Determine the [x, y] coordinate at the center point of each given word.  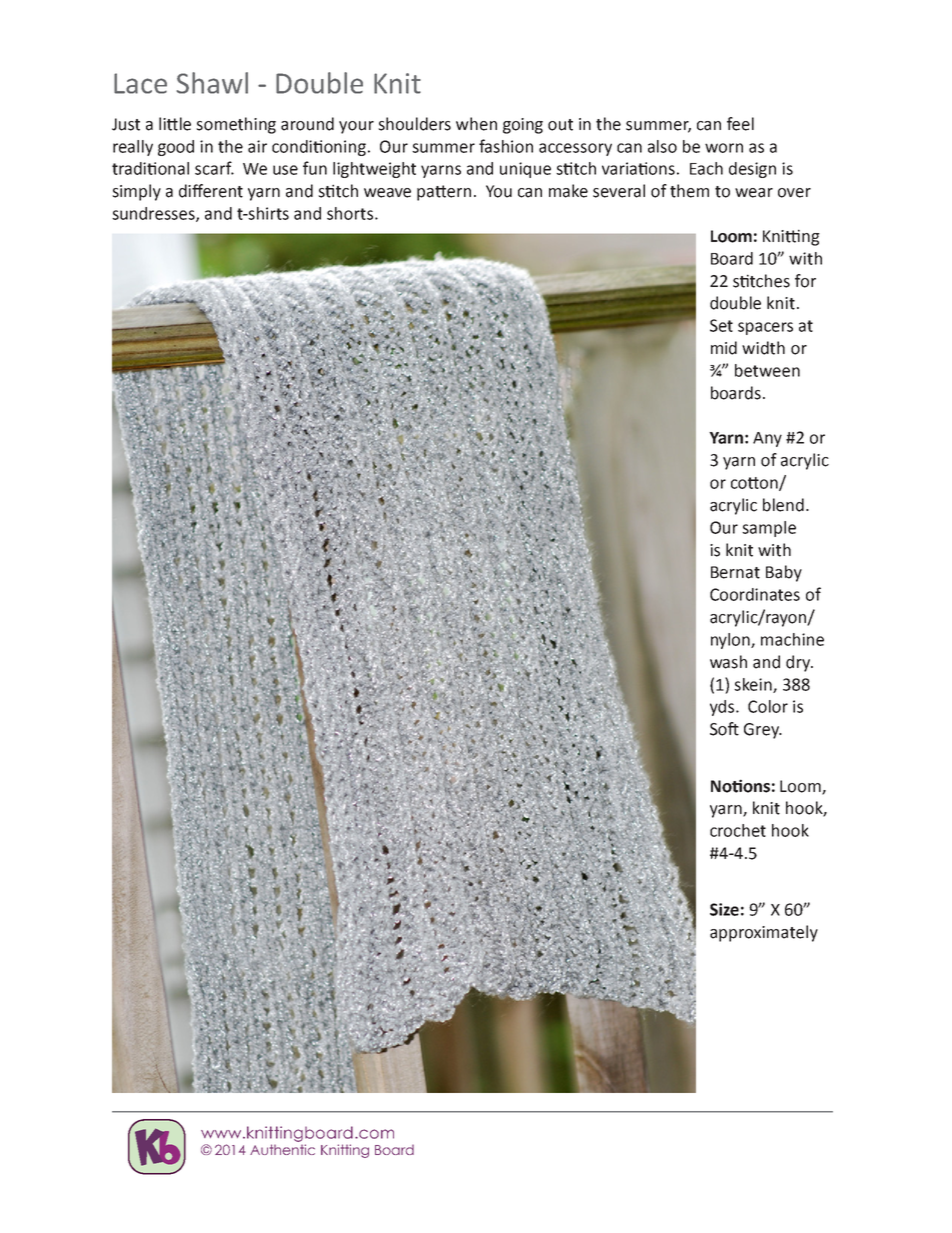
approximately [764, 933]
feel [740, 124]
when [476, 124]
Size [724, 909]
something [236, 125]
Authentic [282, 1149]
